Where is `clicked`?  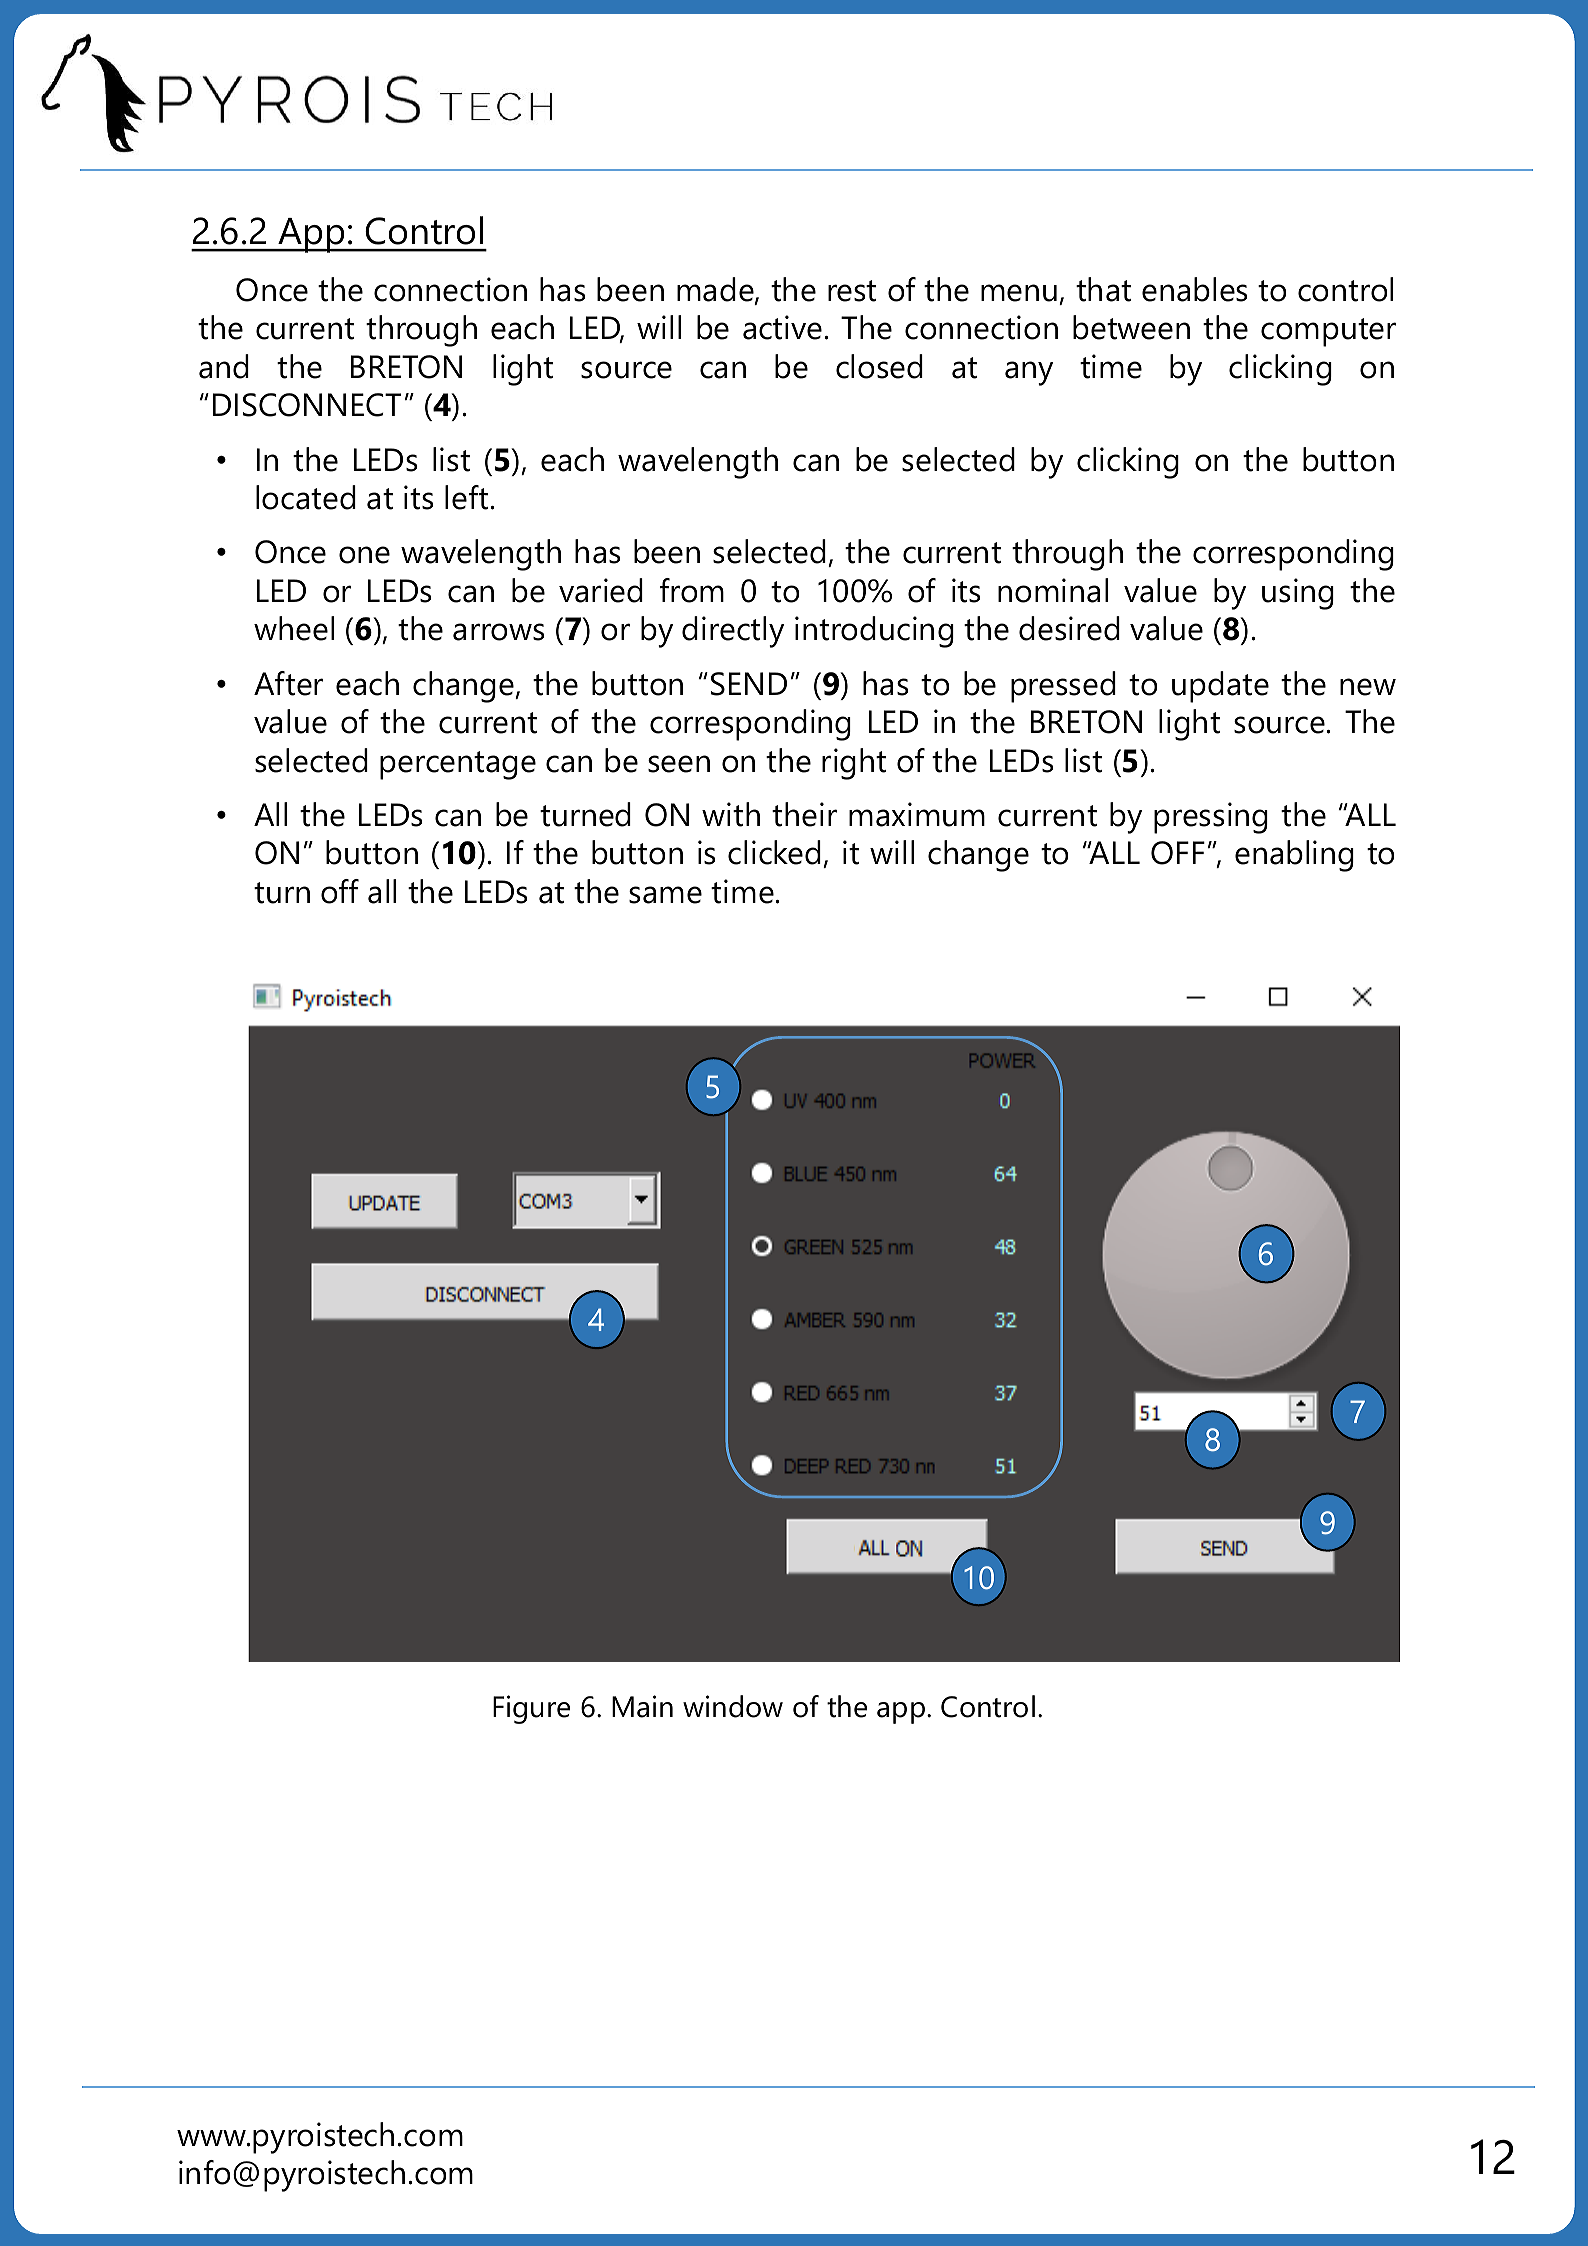
clicked is located at coordinates (774, 852).
